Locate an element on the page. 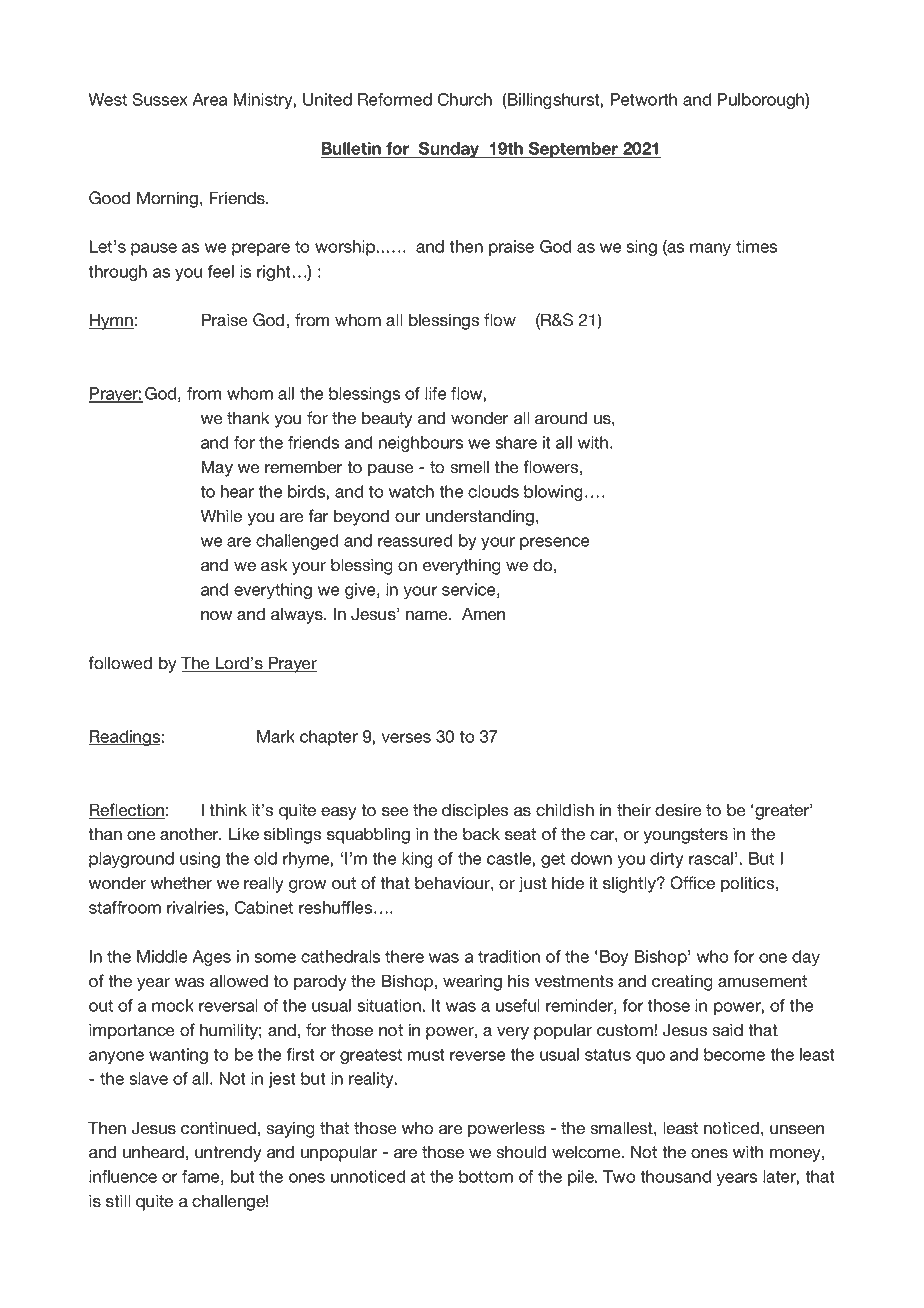 The image size is (924, 1308). continued is located at coordinates (218, 1128).
